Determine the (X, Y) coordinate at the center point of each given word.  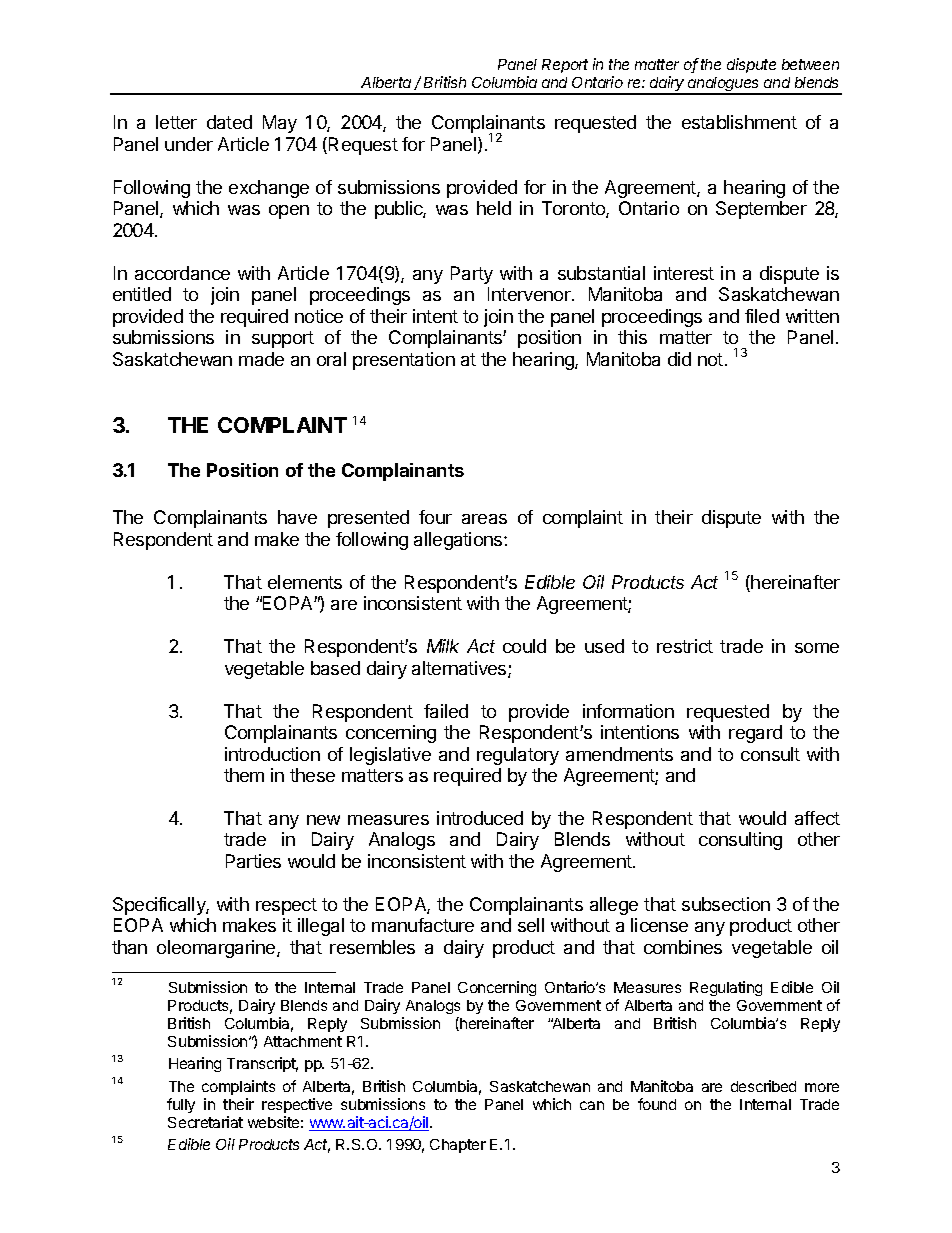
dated (229, 122)
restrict (685, 646)
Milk (443, 646)
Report (565, 66)
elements (305, 582)
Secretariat (205, 1122)
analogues (724, 85)
